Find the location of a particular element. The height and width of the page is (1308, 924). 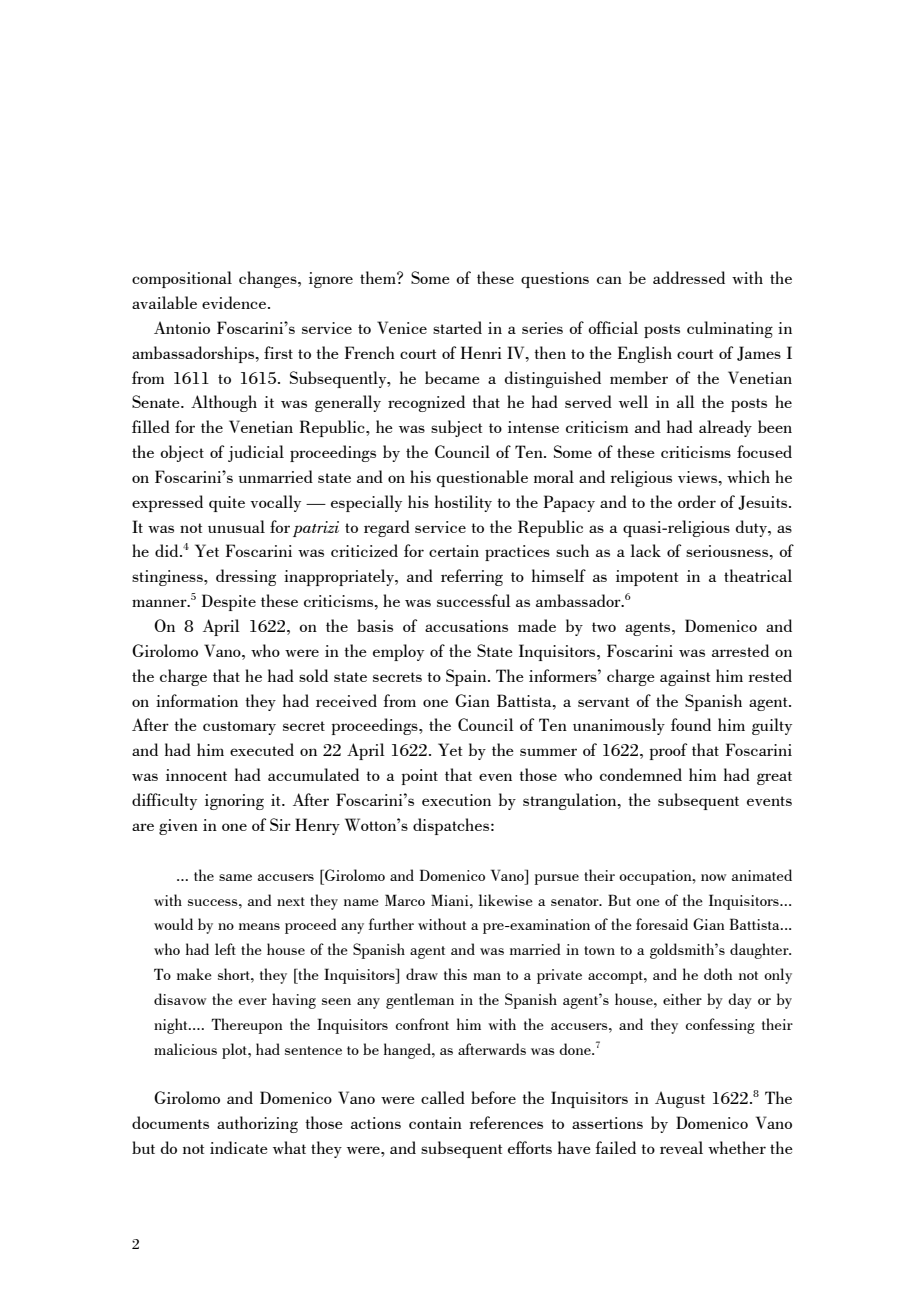

addressed is located at coordinates (689, 277).
